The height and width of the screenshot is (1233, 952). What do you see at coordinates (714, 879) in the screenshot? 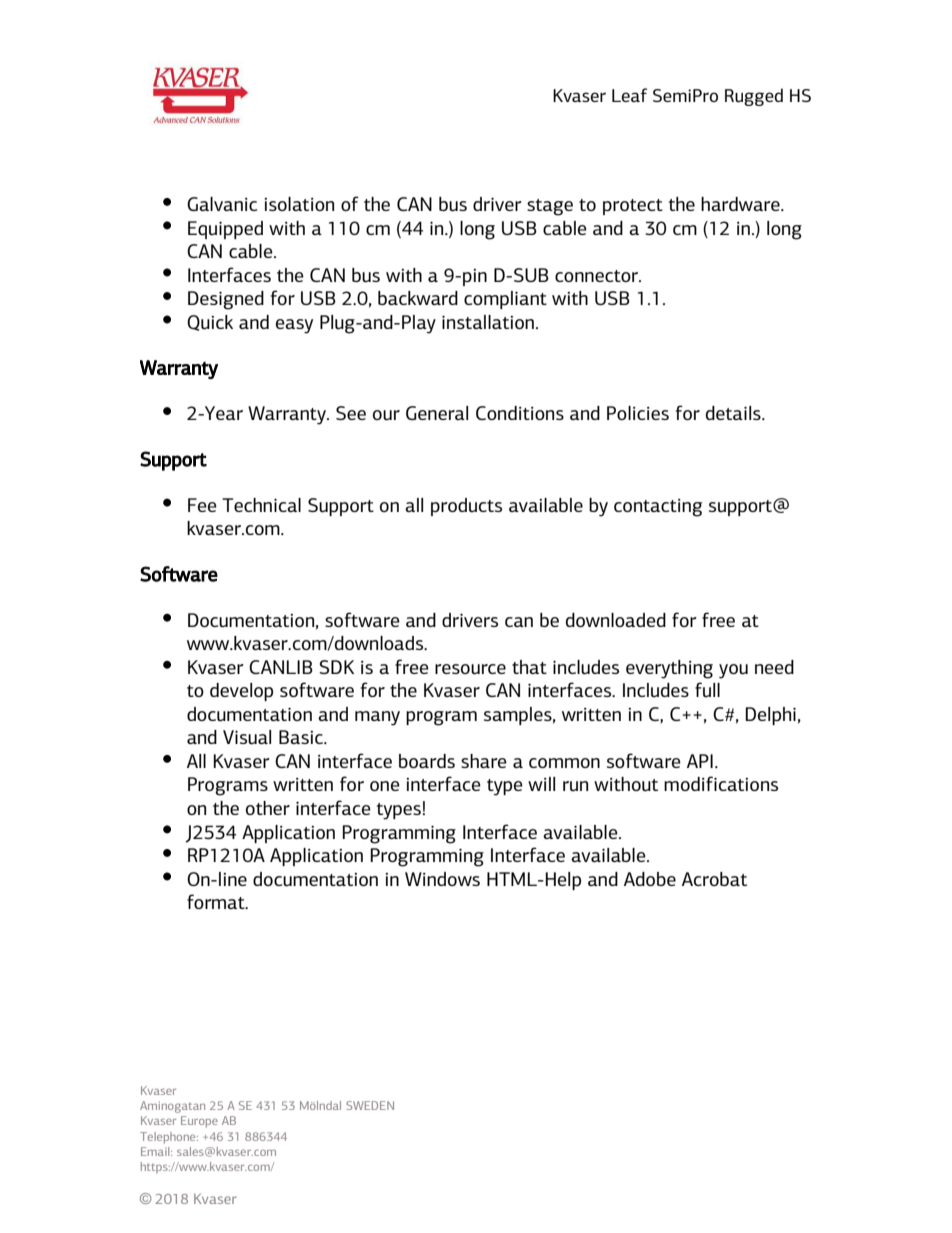
I see `Acrobat` at bounding box center [714, 879].
